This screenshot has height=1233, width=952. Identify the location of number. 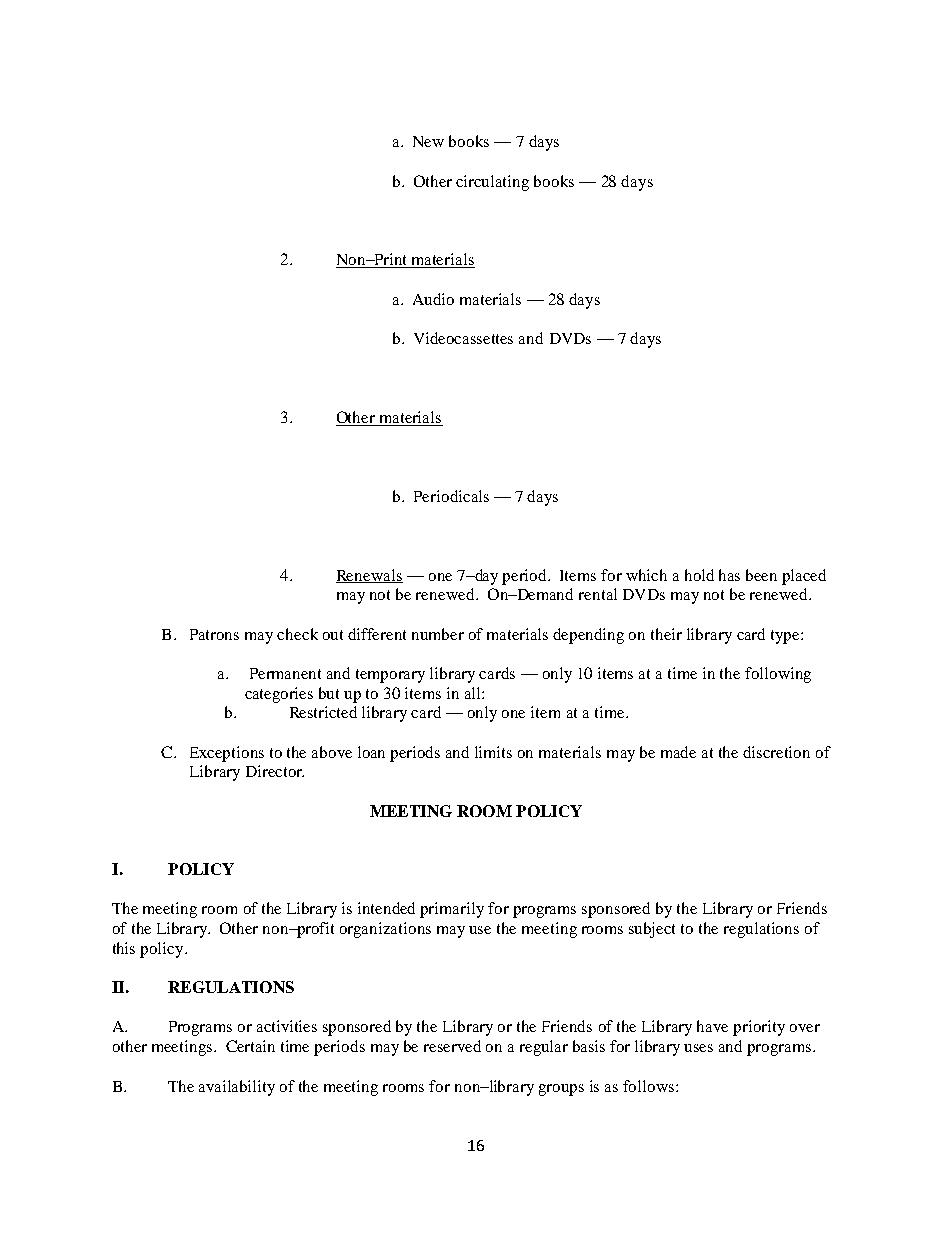
(438, 634).
